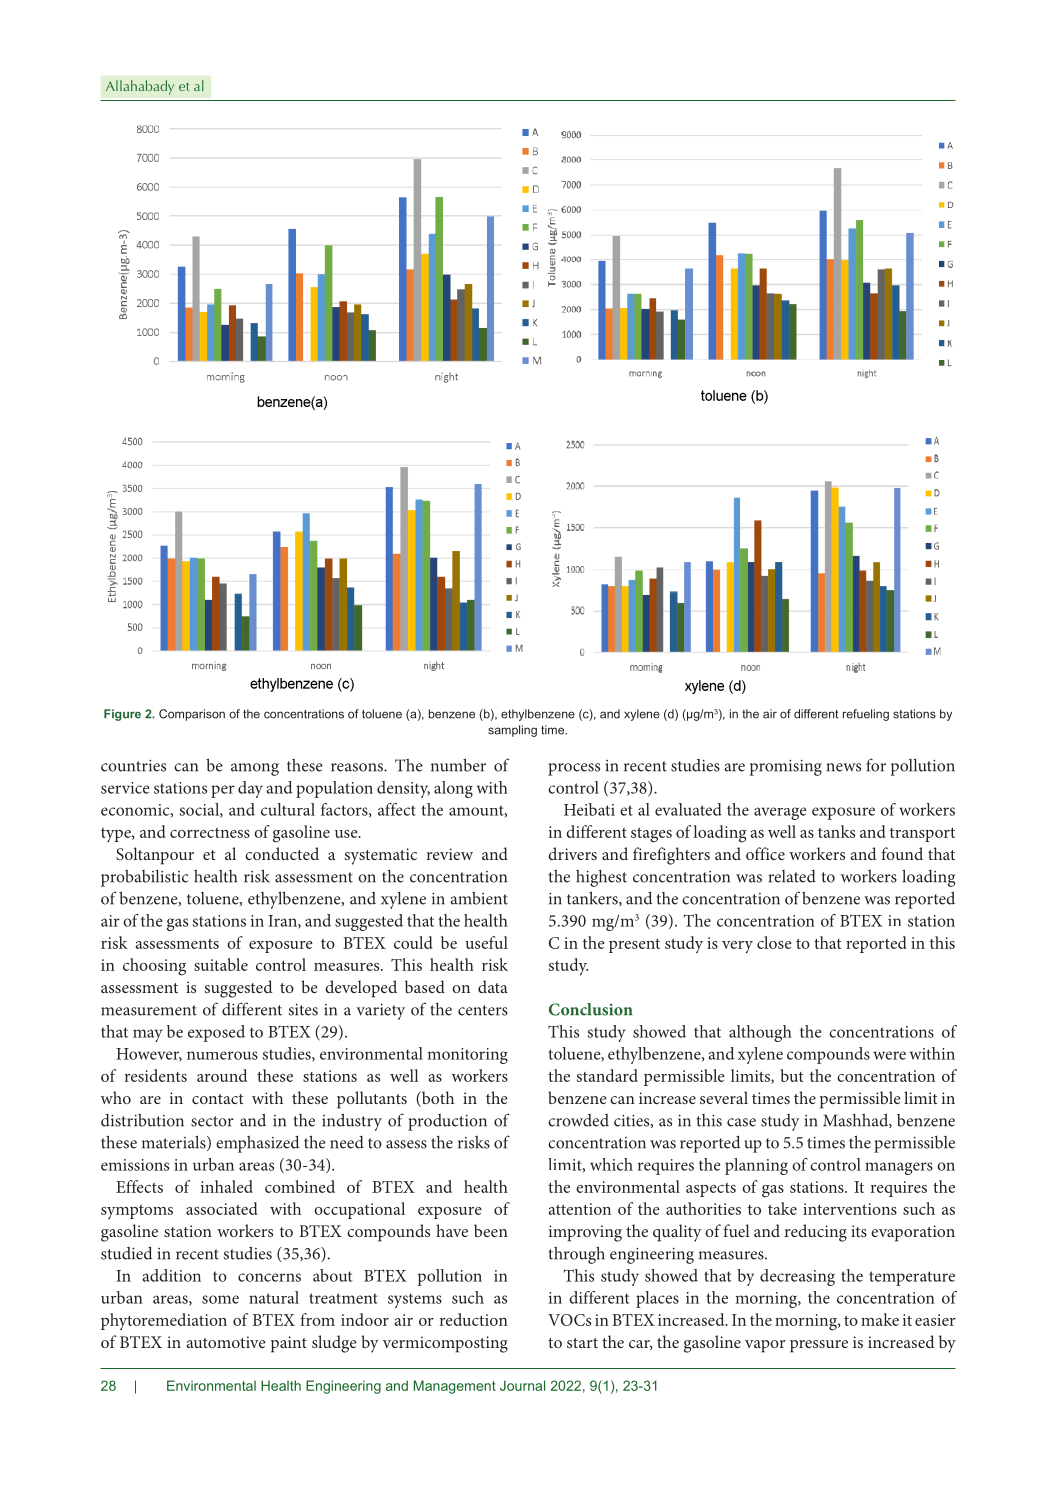 The image size is (1056, 1494). What do you see at coordinates (611, 1164) in the document?
I see `which` at bounding box center [611, 1164].
